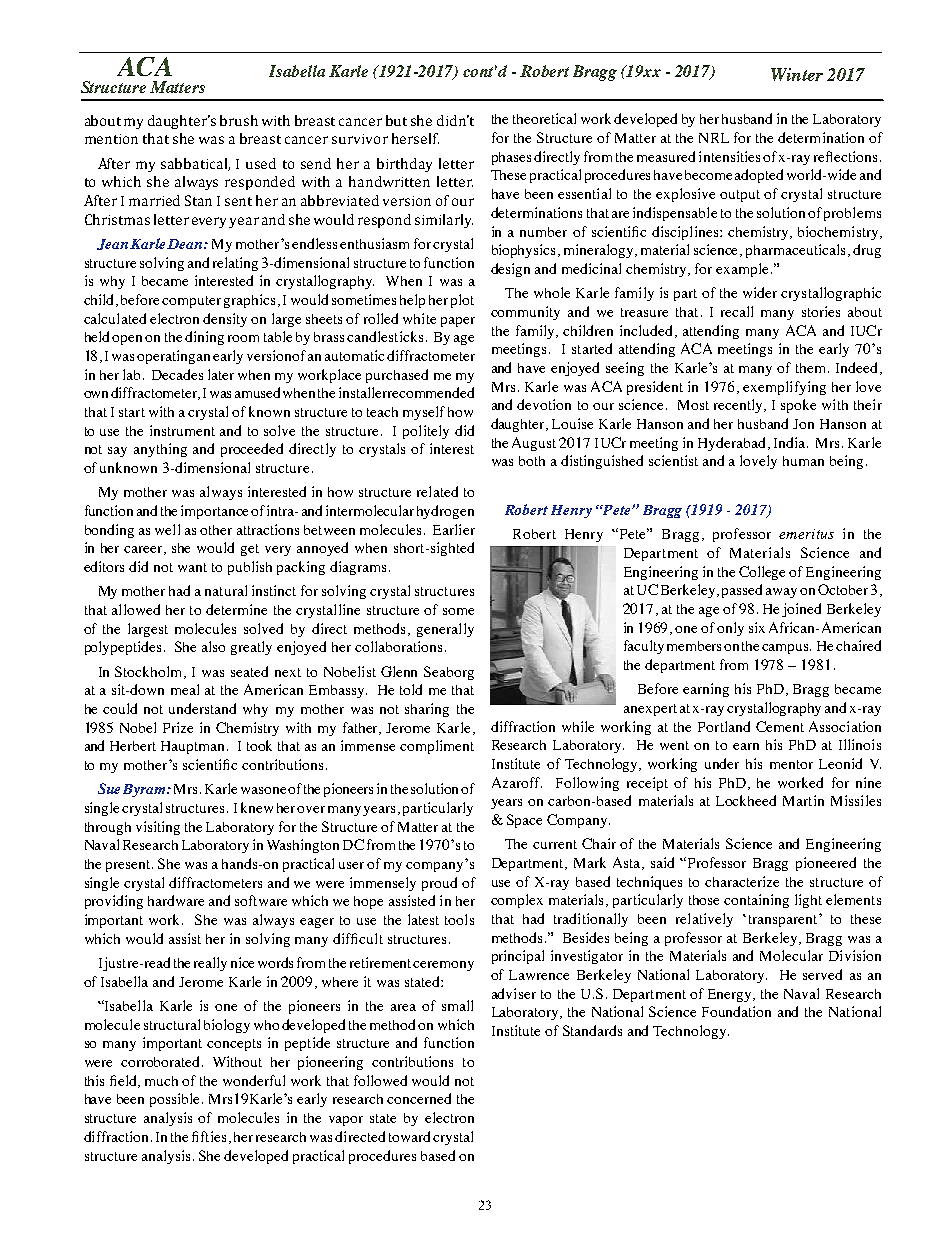 The width and height of the screenshot is (952, 1233). Describe the element at coordinates (439, 884) in the screenshot. I see `proud` at that location.
